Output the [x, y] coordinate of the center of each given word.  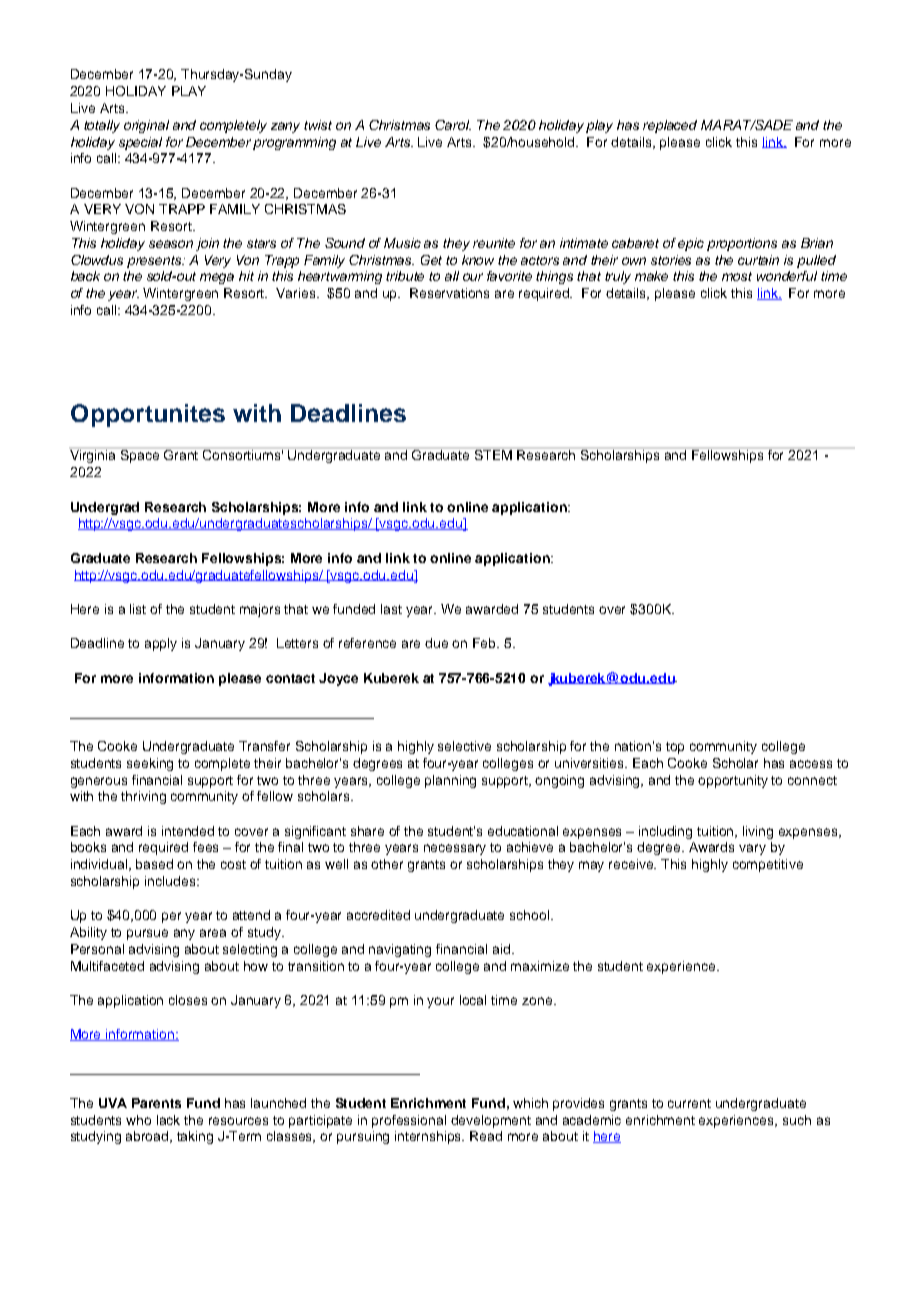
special [140, 143]
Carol [453, 125]
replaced [670, 126]
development [491, 1121]
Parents [156, 1103]
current [689, 1103]
